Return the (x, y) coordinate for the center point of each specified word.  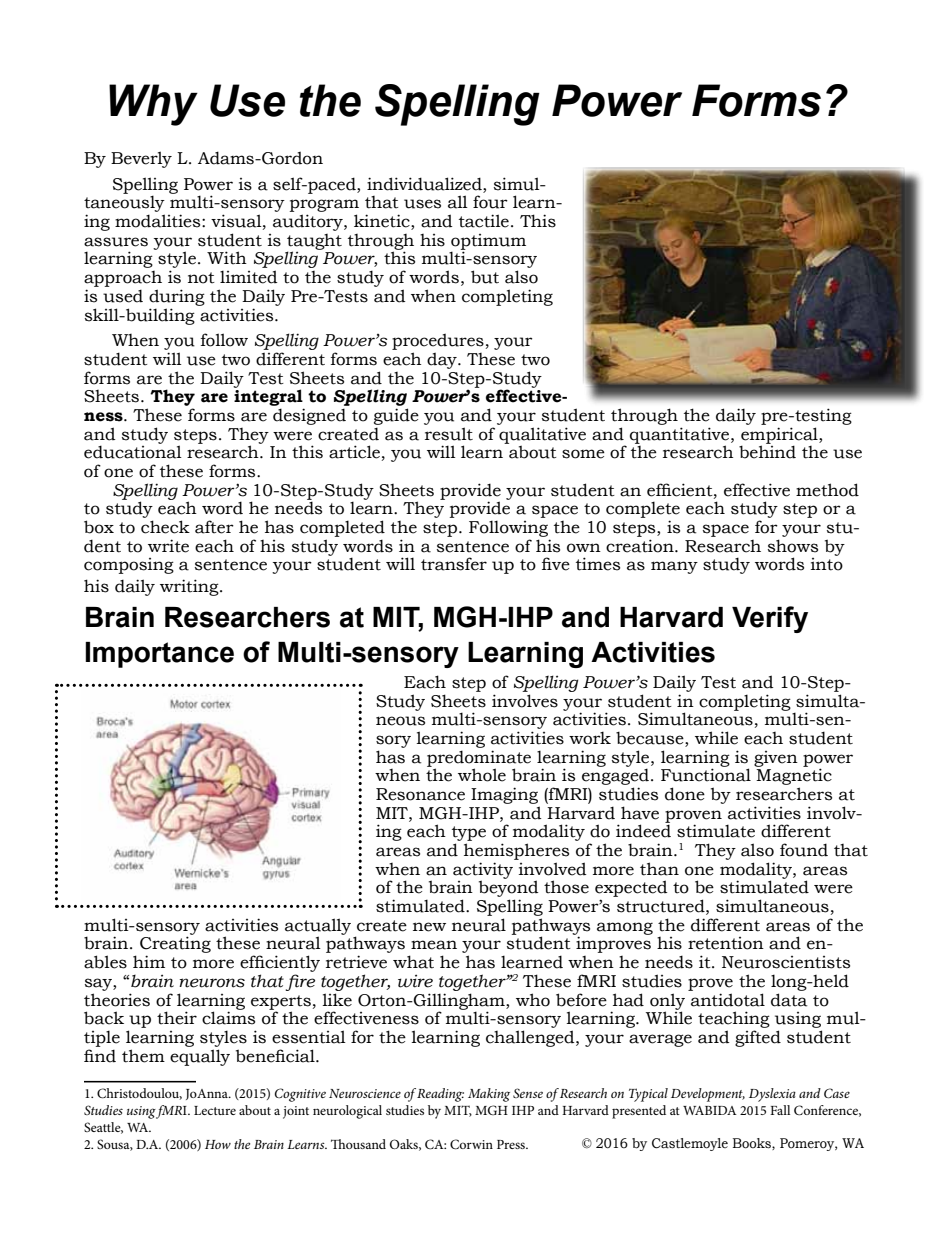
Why (153, 105)
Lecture (215, 1110)
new (429, 927)
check (165, 527)
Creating (175, 946)
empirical (780, 436)
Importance (159, 655)
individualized (425, 184)
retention (726, 943)
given (776, 759)
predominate (479, 759)
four (490, 202)
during (177, 297)
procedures (438, 341)
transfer (454, 564)
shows (793, 546)
